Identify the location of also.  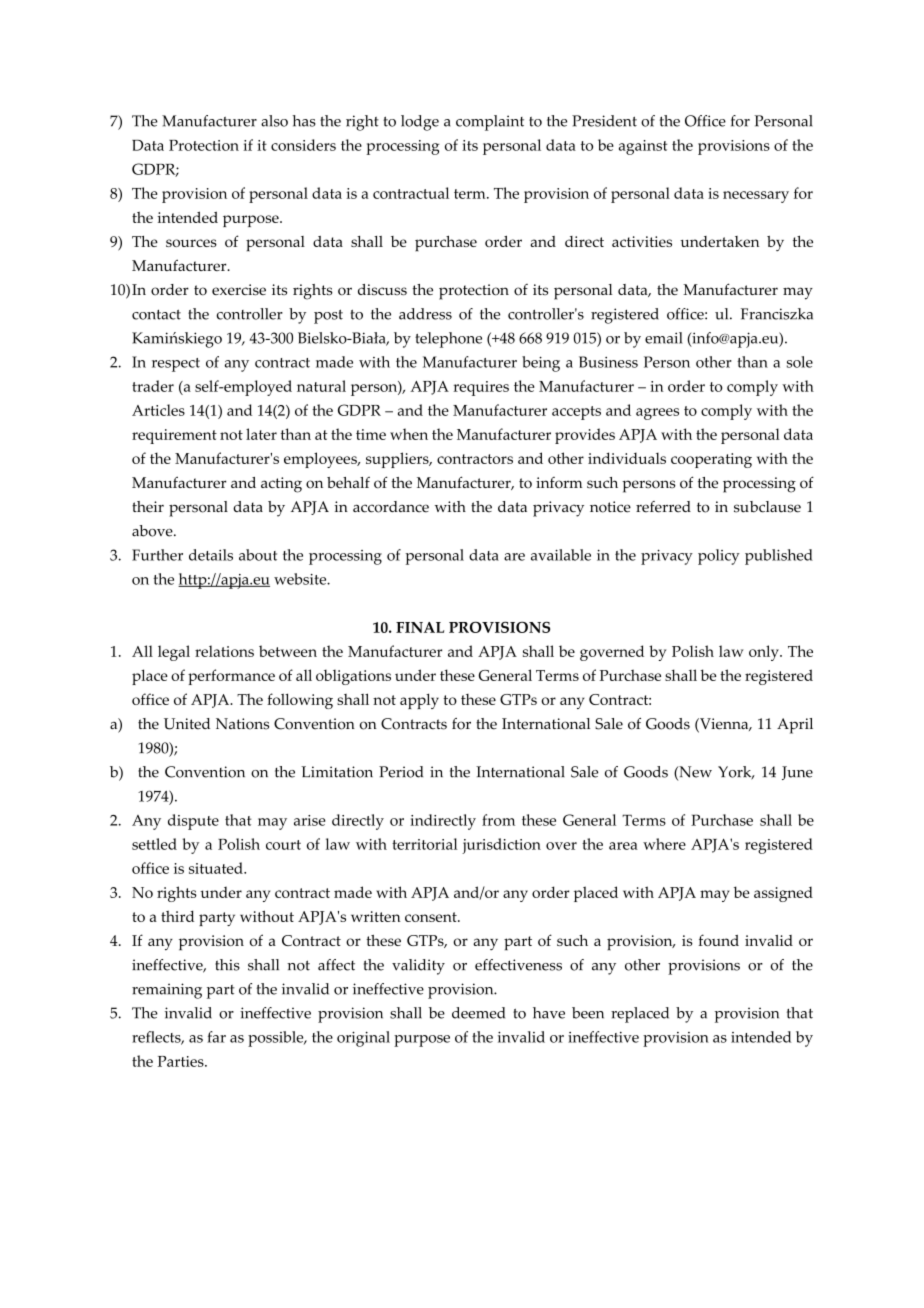
(274, 121).
